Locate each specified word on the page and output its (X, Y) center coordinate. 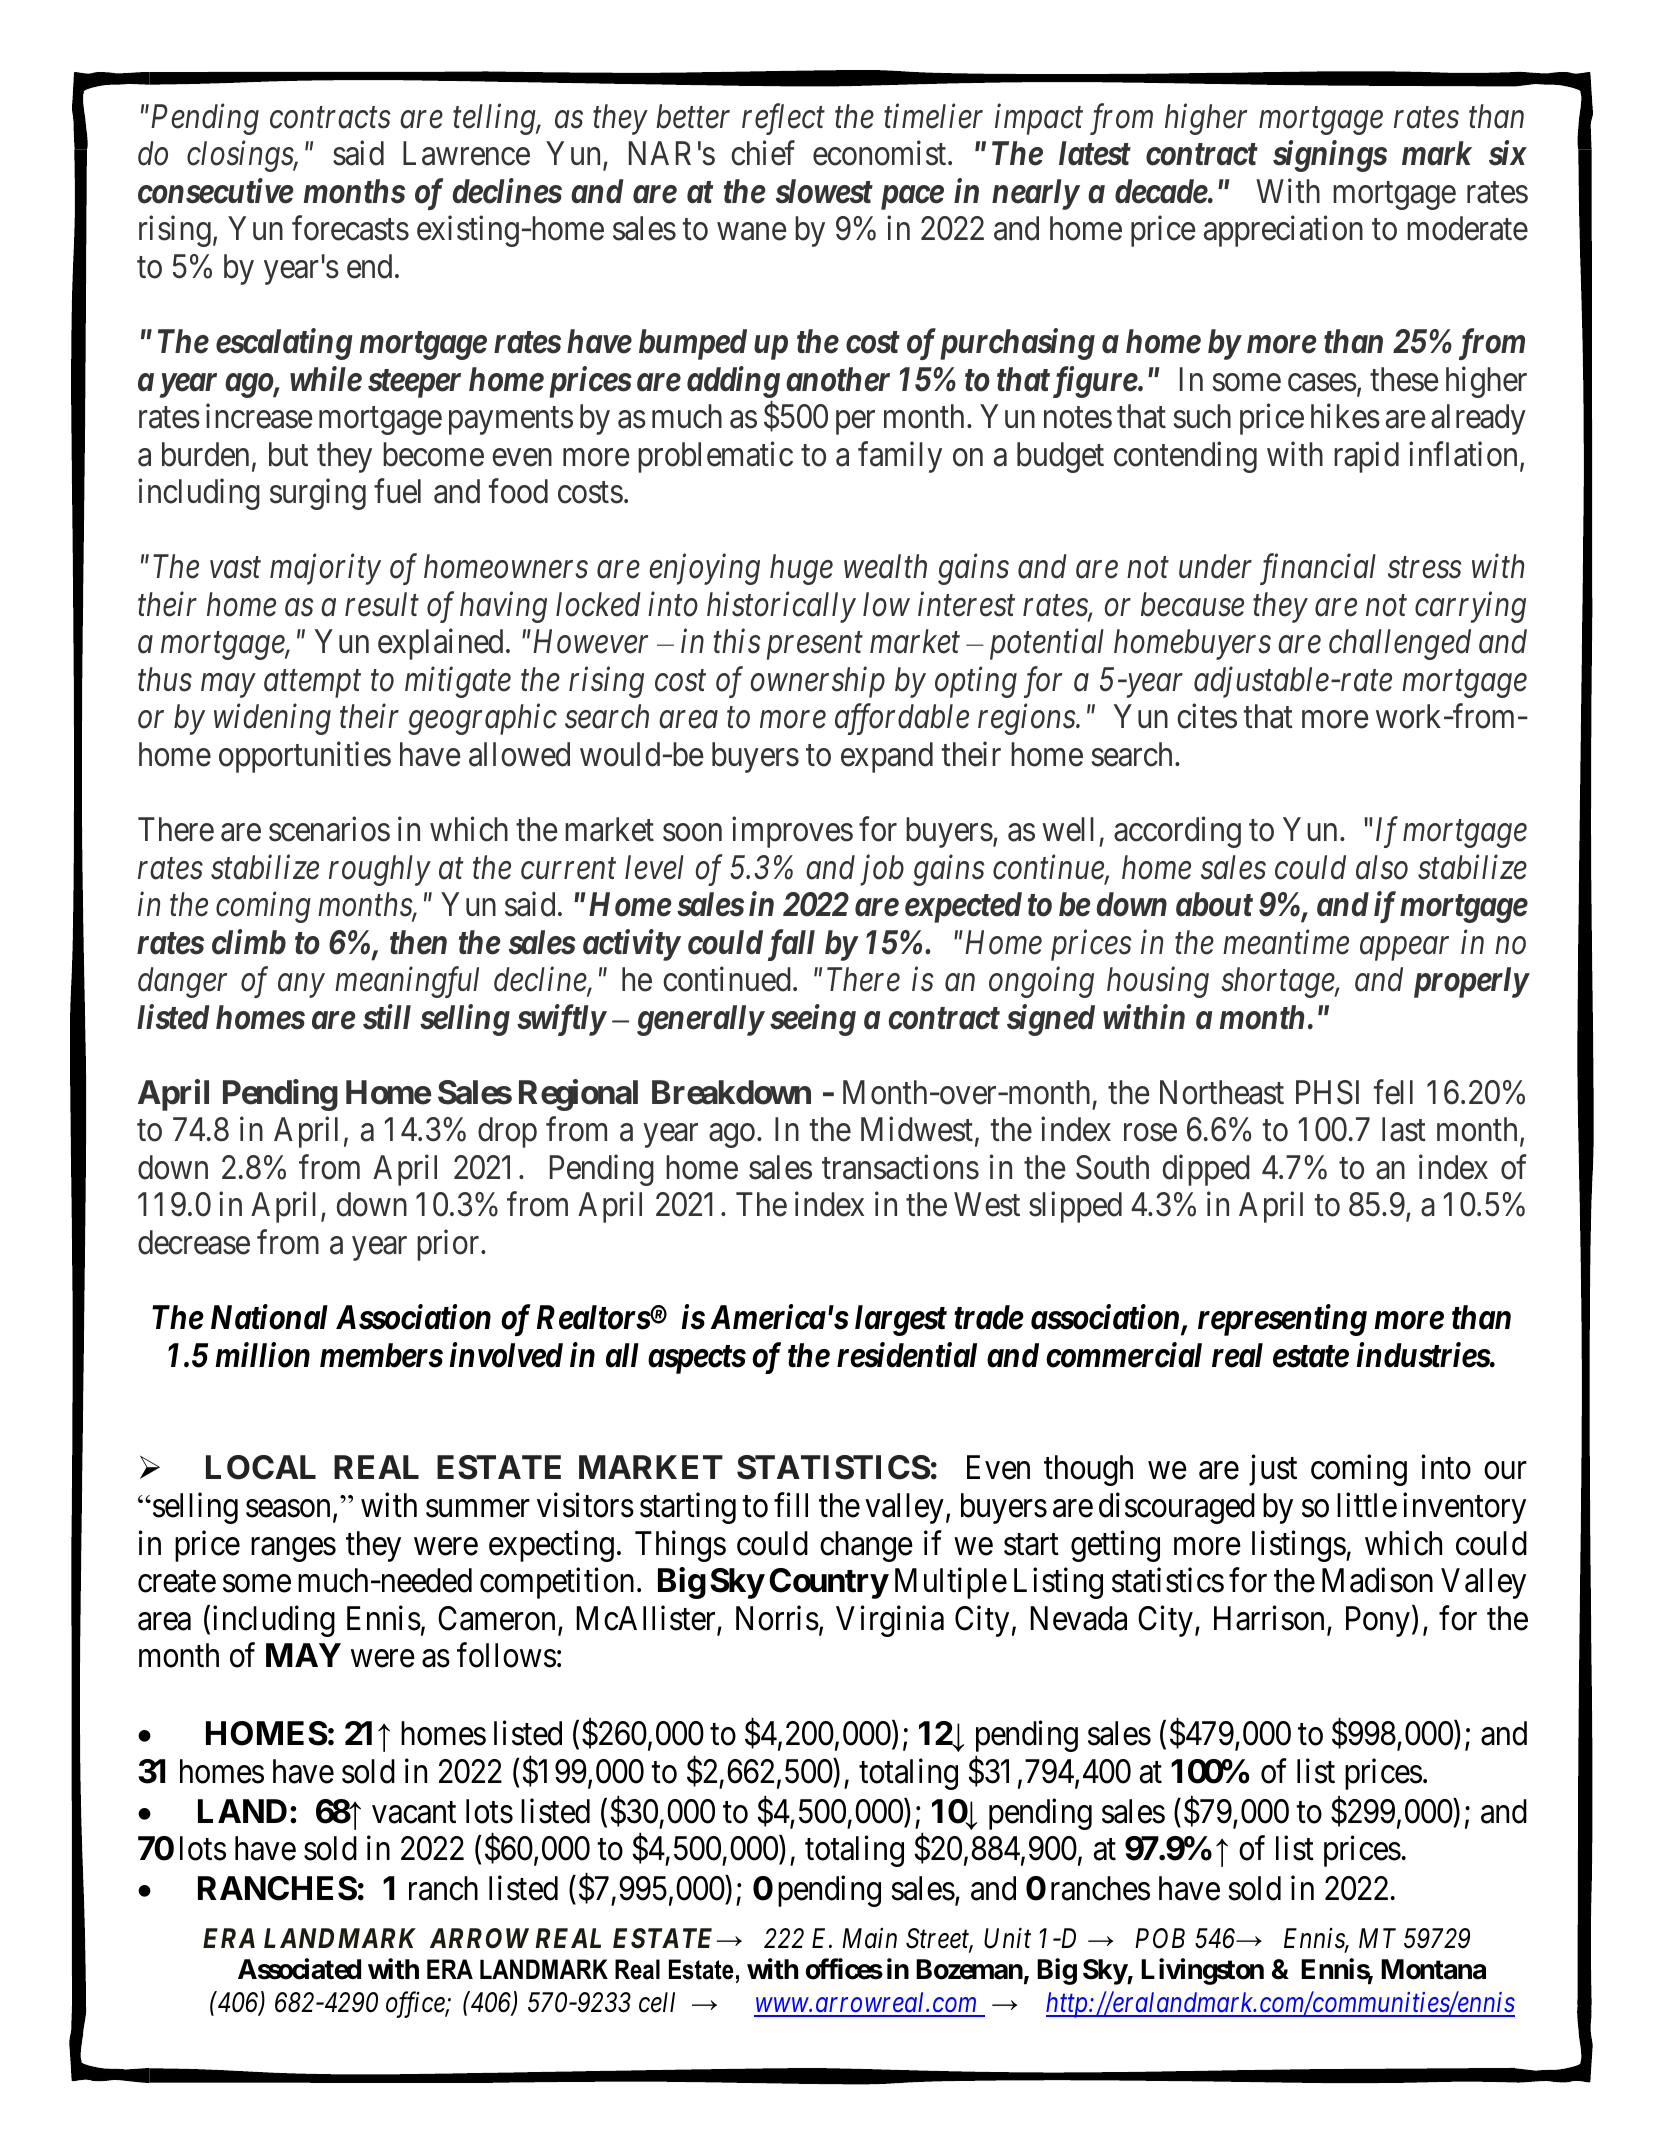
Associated (299, 1969)
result (382, 604)
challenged (1400, 644)
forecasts (350, 228)
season (288, 1509)
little (1367, 1505)
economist (881, 153)
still (387, 1017)
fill (791, 1505)
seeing (813, 1020)
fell (1393, 1092)
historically (781, 607)
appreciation (1283, 231)
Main (869, 1938)
